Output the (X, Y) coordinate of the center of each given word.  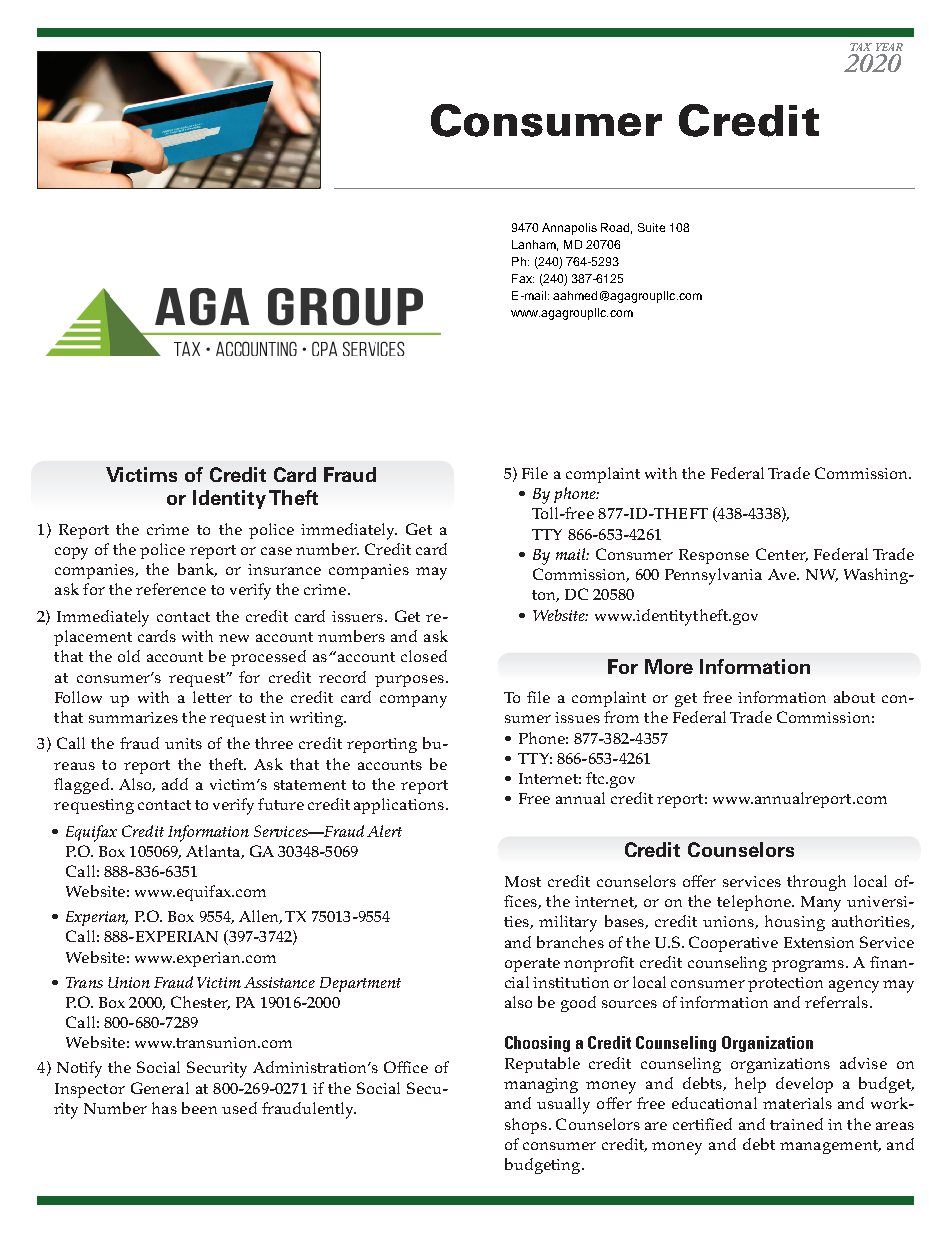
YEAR (889, 47)
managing (541, 1085)
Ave (783, 574)
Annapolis (569, 229)
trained (796, 1124)
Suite (651, 227)
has (164, 1108)
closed (424, 656)
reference (171, 589)
